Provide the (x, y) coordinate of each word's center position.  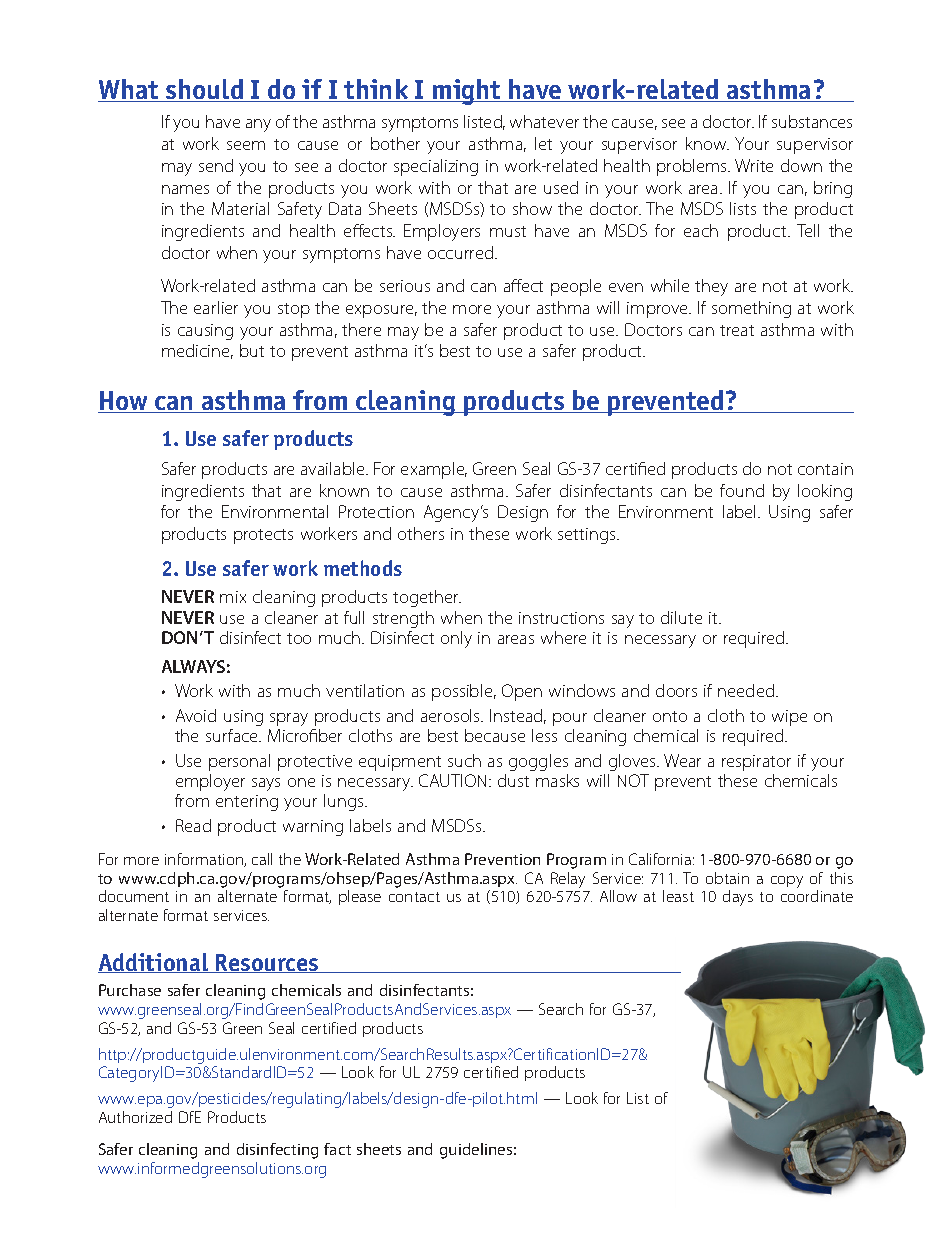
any (258, 125)
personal (239, 762)
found (742, 490)
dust (513, 780)
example (434, 470)
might (467, 92)
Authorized (135, 1117)
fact (337, 1149)
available (334, 468)
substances (812, 121)
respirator (756, 763)
